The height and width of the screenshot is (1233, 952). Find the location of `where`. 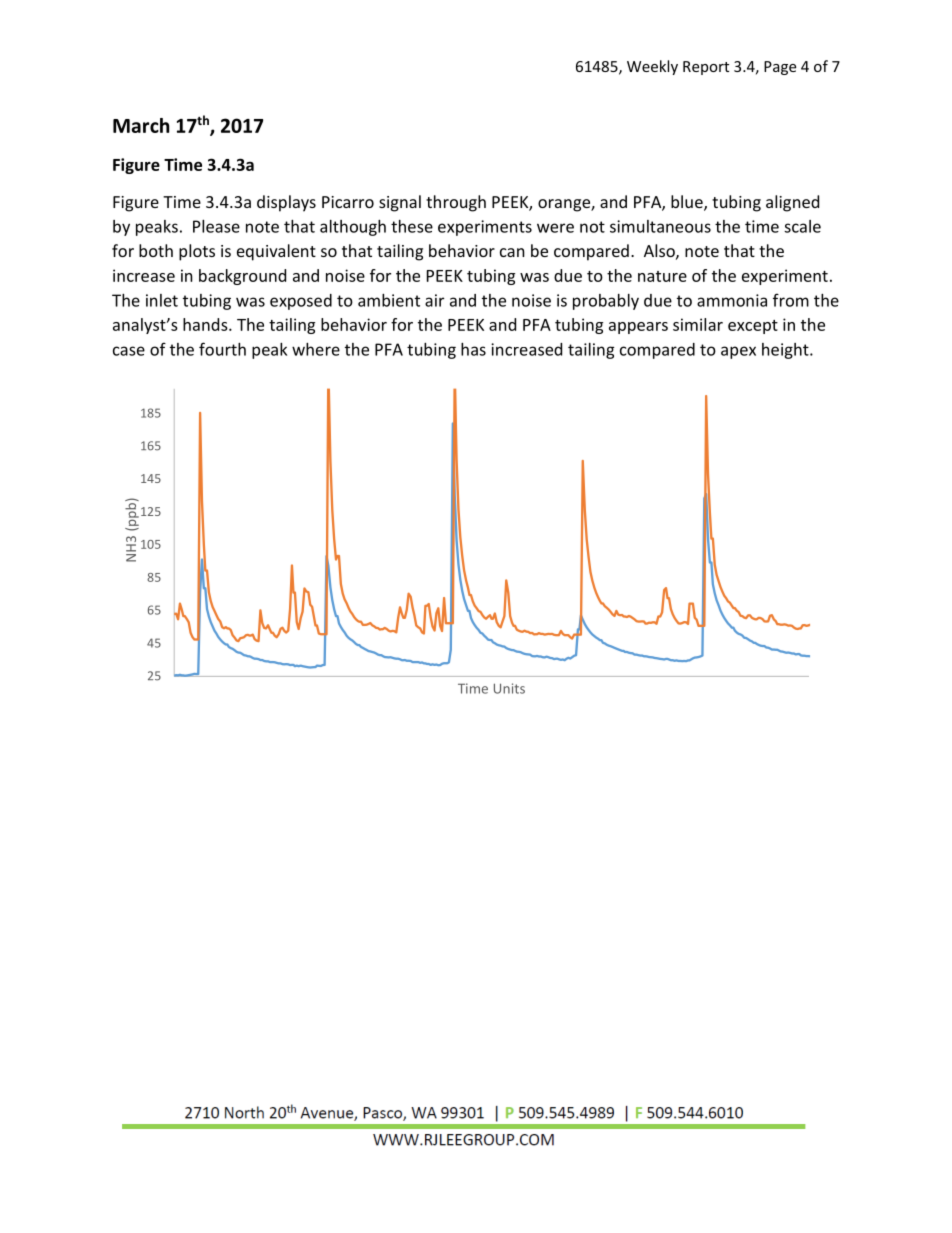

where is located at coordinates (316, 349).
